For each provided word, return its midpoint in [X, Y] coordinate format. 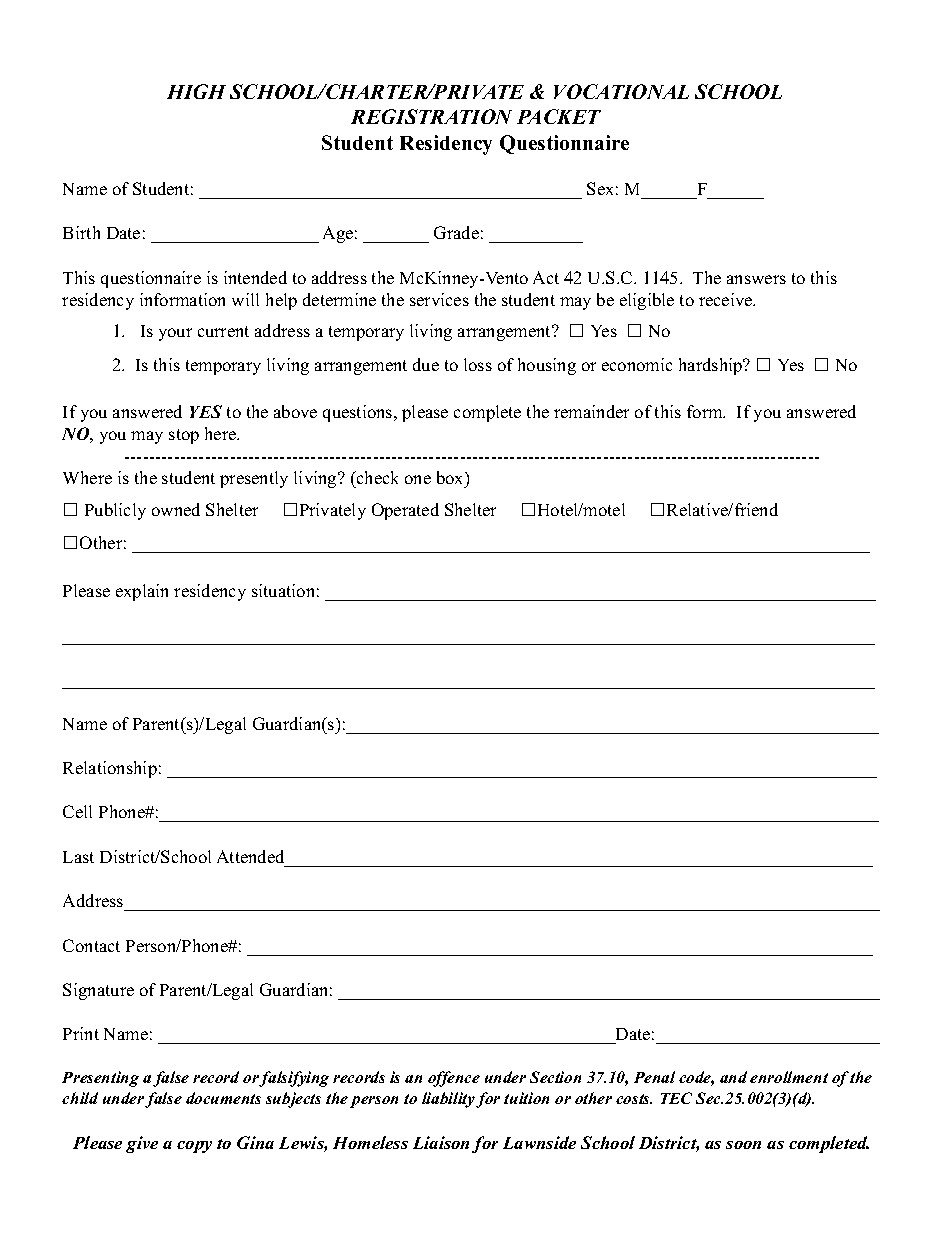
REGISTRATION [431, 116]
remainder [591, 411]
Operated [405, 511]
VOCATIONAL [621, 91]
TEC [676, 1098]
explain [142, 592]
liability [449, 1100]
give [142, 1144]
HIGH [196, 91]
